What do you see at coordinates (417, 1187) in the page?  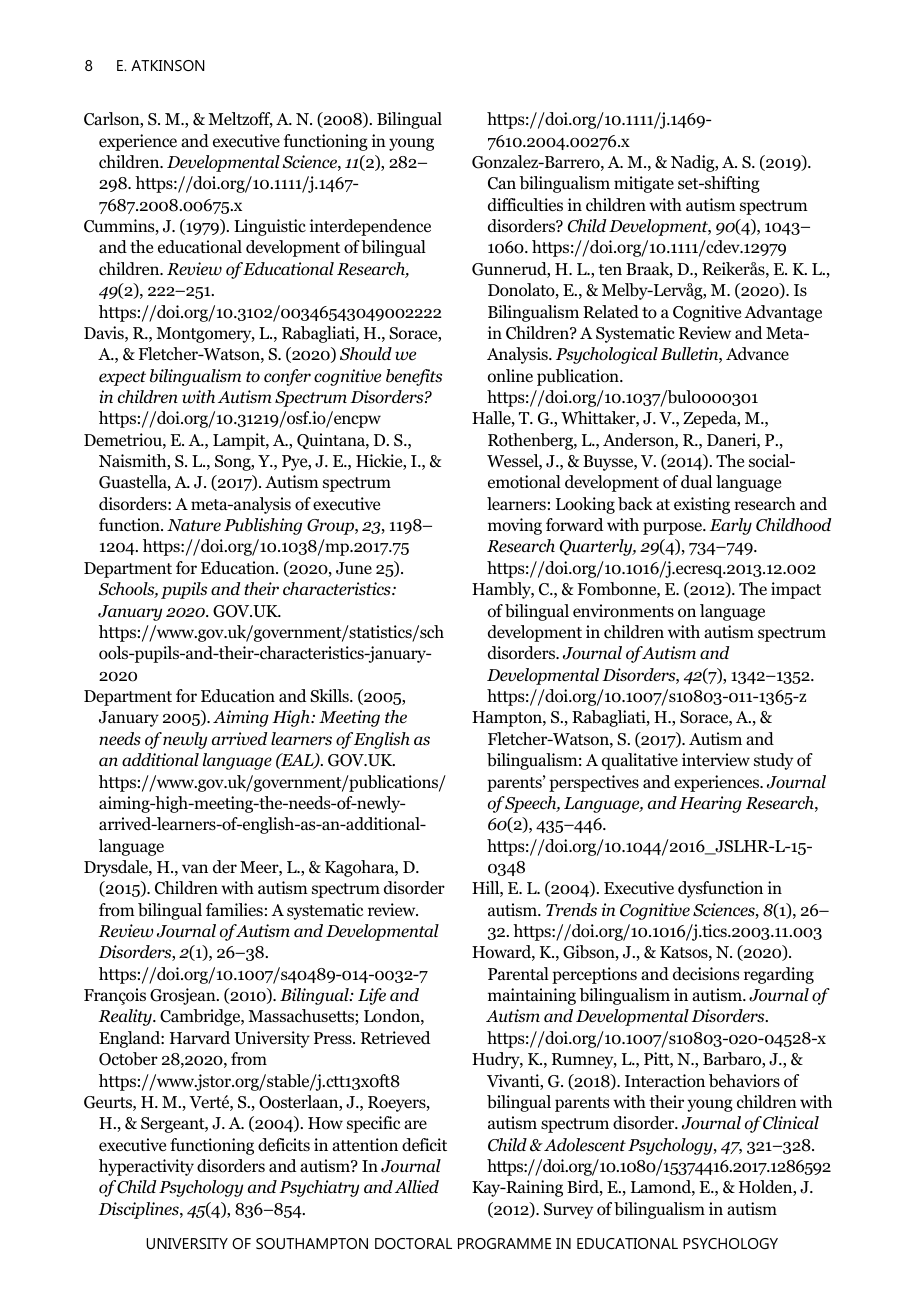 I see `Allied` at bounding box center [417, 1187].
